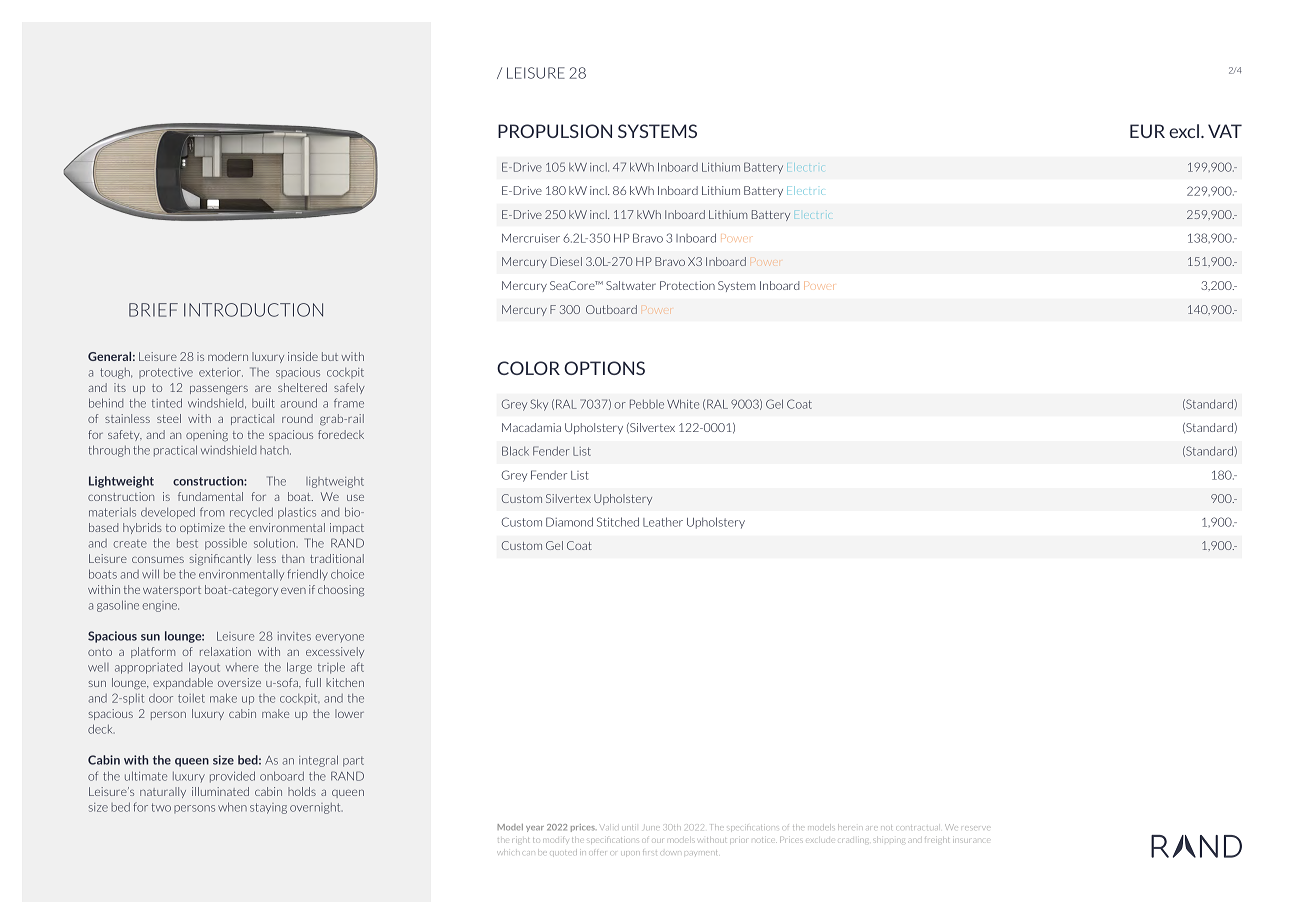  Describe the element at coordinates (1147, 131) in the image. I see `EUR` at that location.
